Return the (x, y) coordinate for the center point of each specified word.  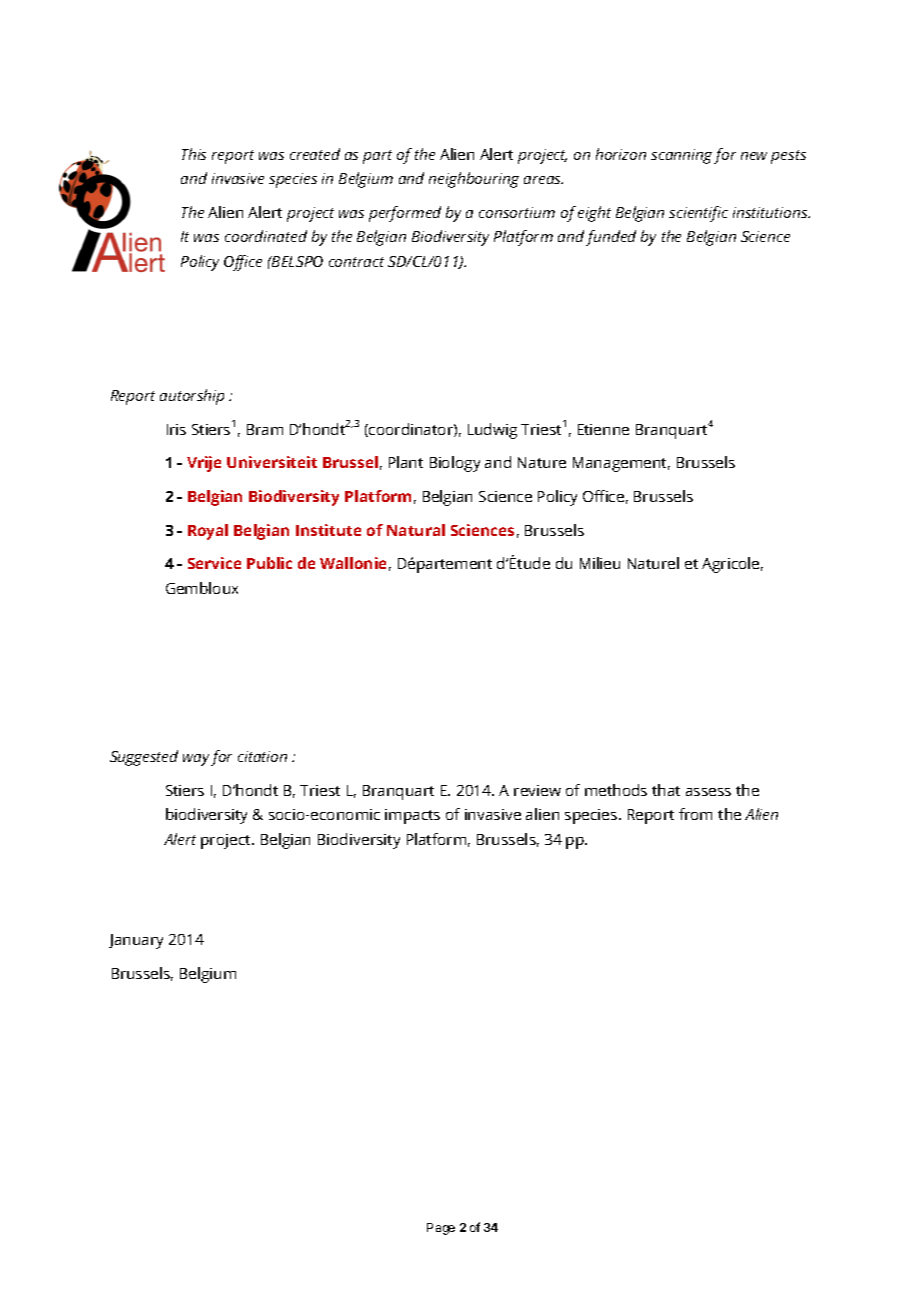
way (196, 760)
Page (441, 1229)
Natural (416, 530)
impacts (412, 816)
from (695, 814)
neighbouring (474, 180)
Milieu (600, 563)
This (194, 154)
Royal (208, 532)
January (136, 941)
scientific (698, 214)
